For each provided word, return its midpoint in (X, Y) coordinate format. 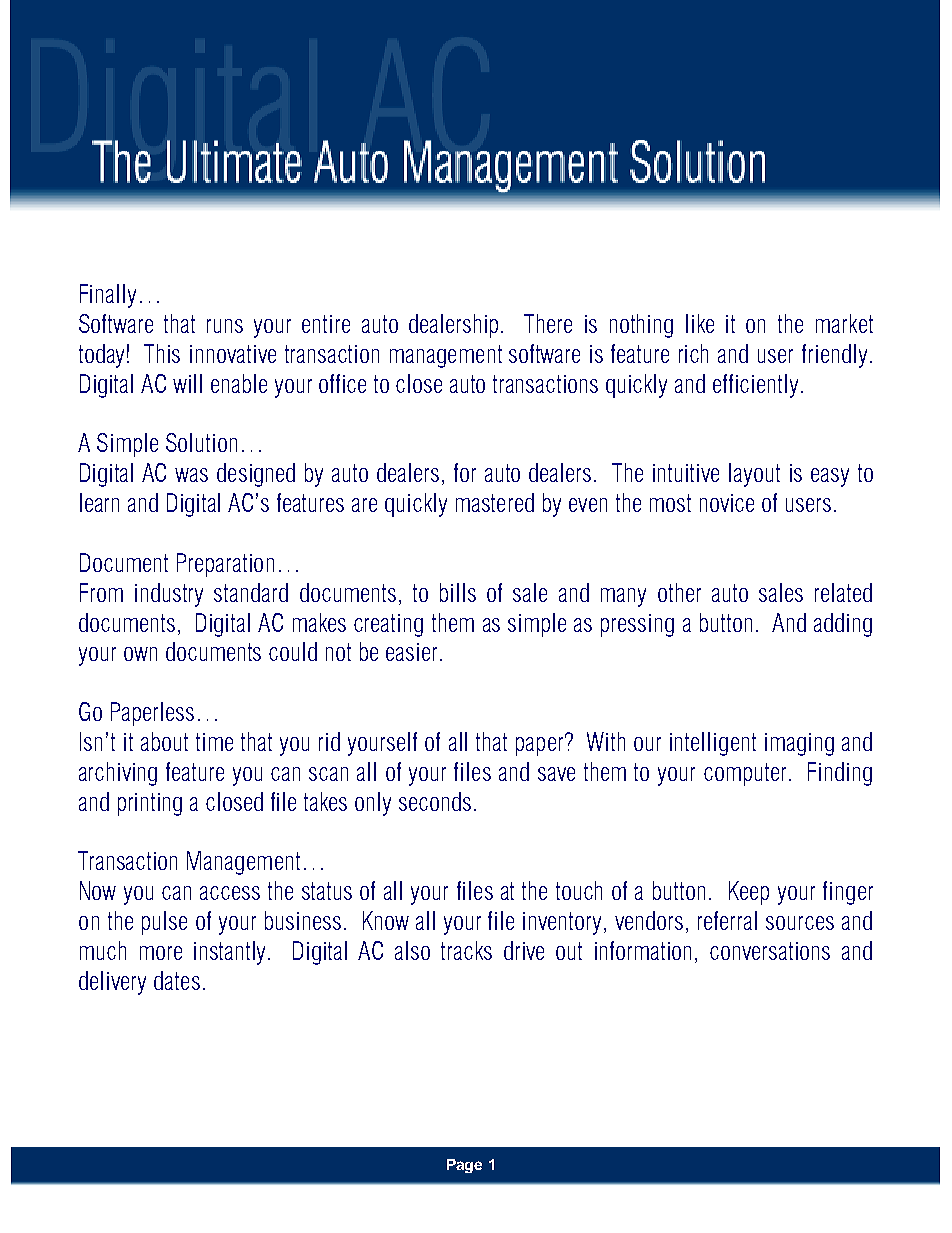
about (164, 741)
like (700, 323)
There (548, 323)
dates (177, 980)
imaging (799, 744)
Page (464, 1166)
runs (225, 326)
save (556, 774)
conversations (770, 951)
